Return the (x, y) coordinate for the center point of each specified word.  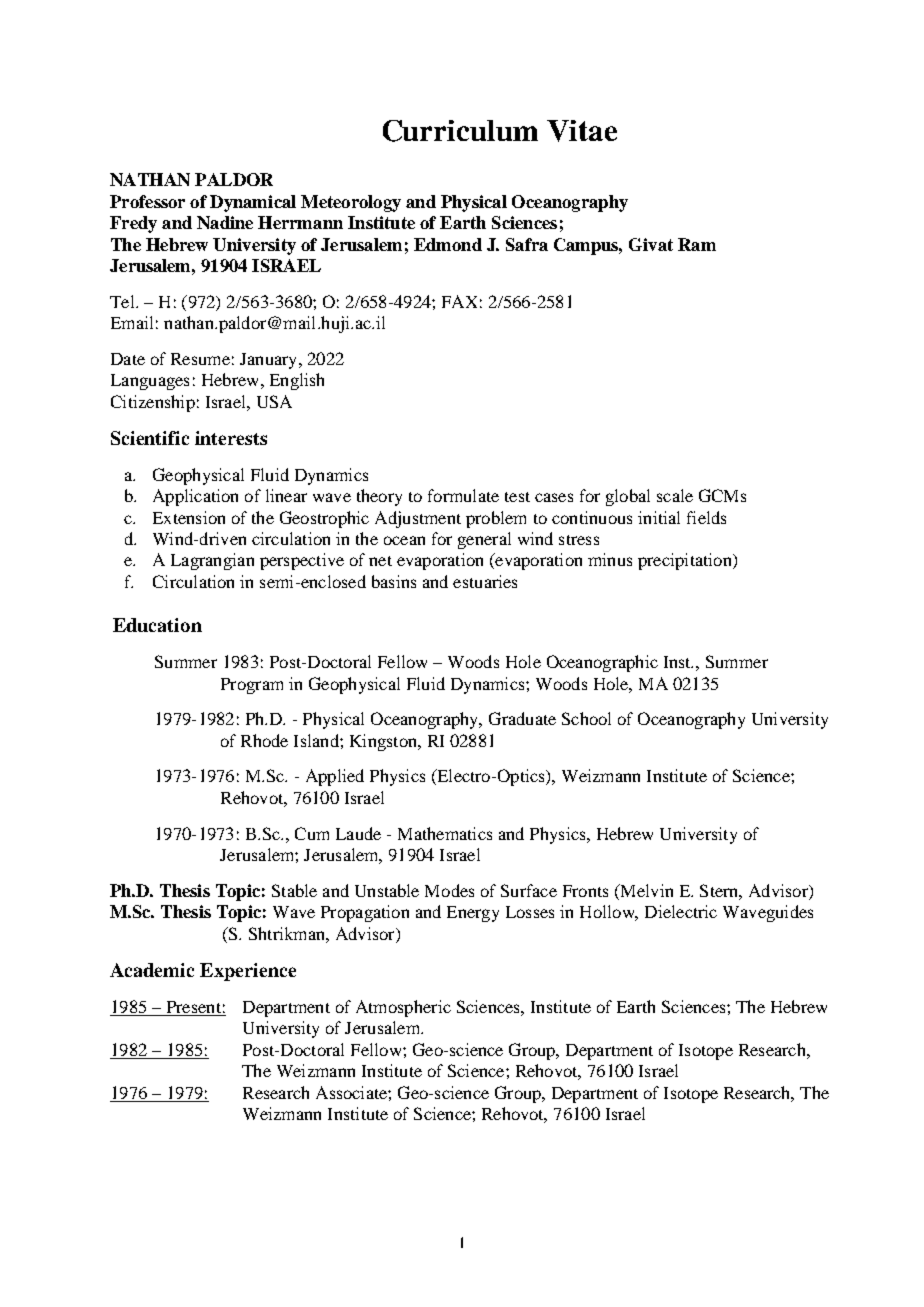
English (297, 381)
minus (610, 559)
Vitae (582, 131)
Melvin (645, 892)
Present (193, 1008)
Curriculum (460, 131)
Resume (200, 359)
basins (394, 581)
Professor (147, 201)
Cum (312, 833)
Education (157, 625)
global (628, 497)
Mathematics (445, 833)
